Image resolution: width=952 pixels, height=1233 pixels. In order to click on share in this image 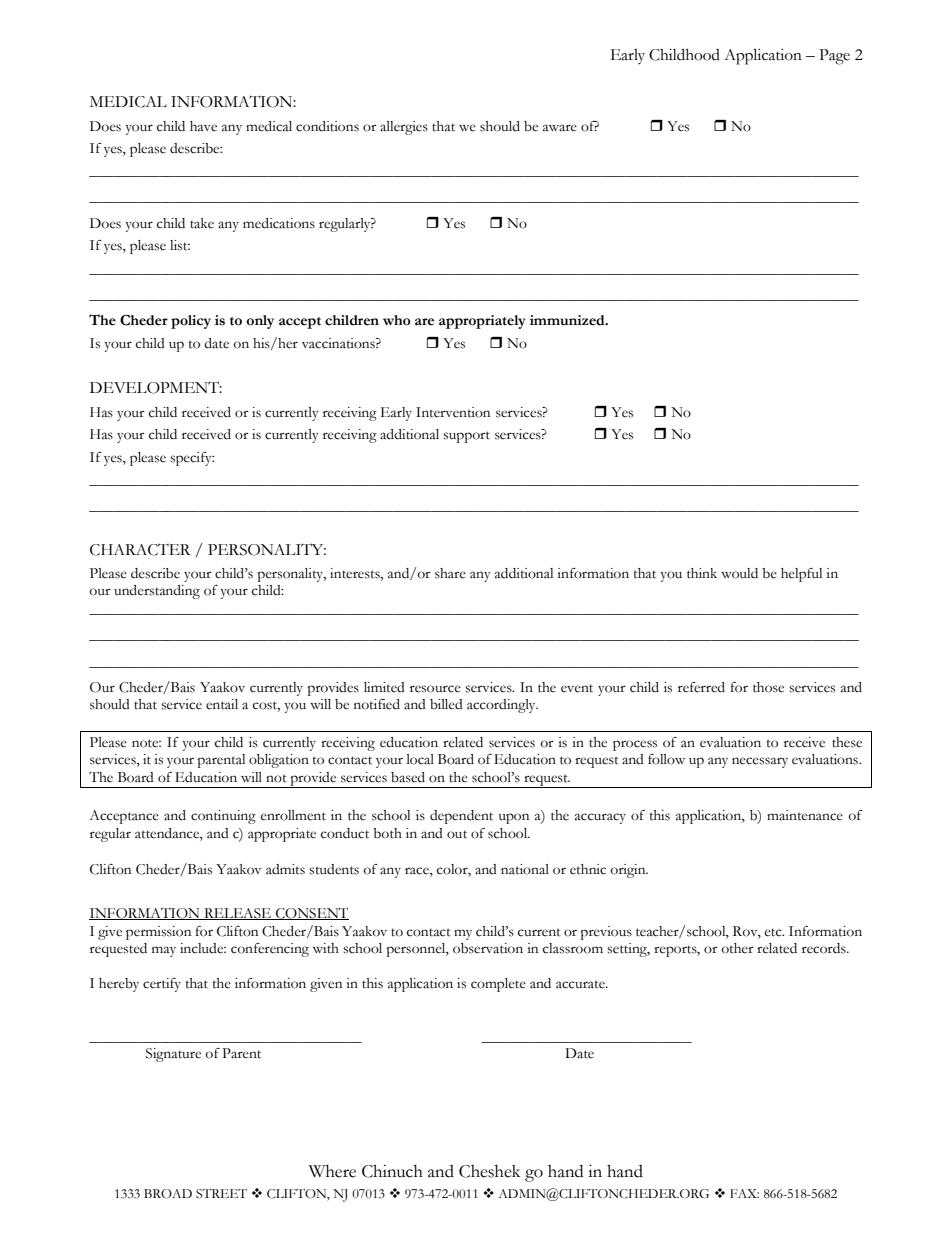, I will do `click(450, 573)`.
